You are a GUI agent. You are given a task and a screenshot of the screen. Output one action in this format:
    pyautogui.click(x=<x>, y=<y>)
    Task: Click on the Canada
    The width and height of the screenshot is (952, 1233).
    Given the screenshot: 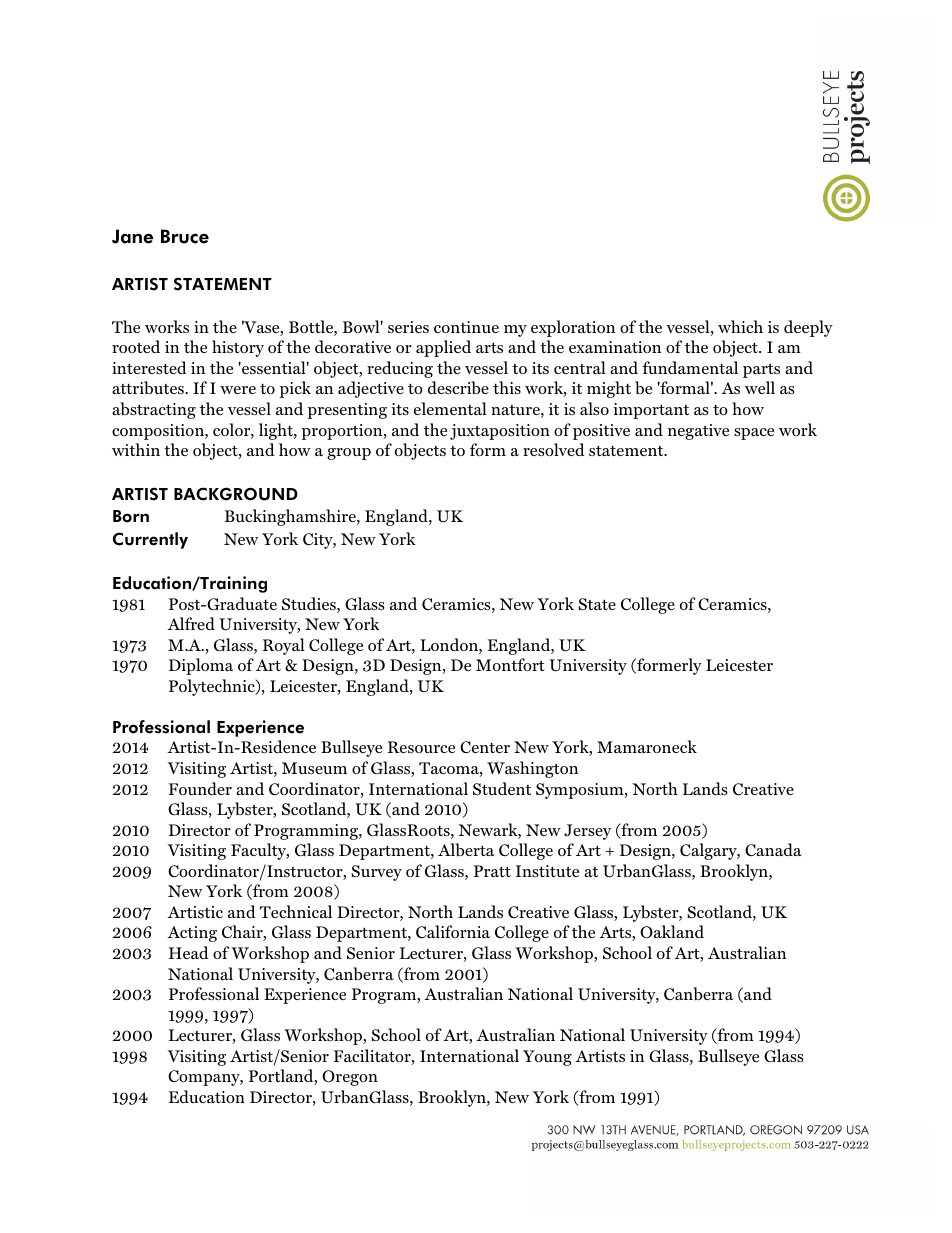 What is the action you would take?
    pyautogui.click(x=773, y=850)
